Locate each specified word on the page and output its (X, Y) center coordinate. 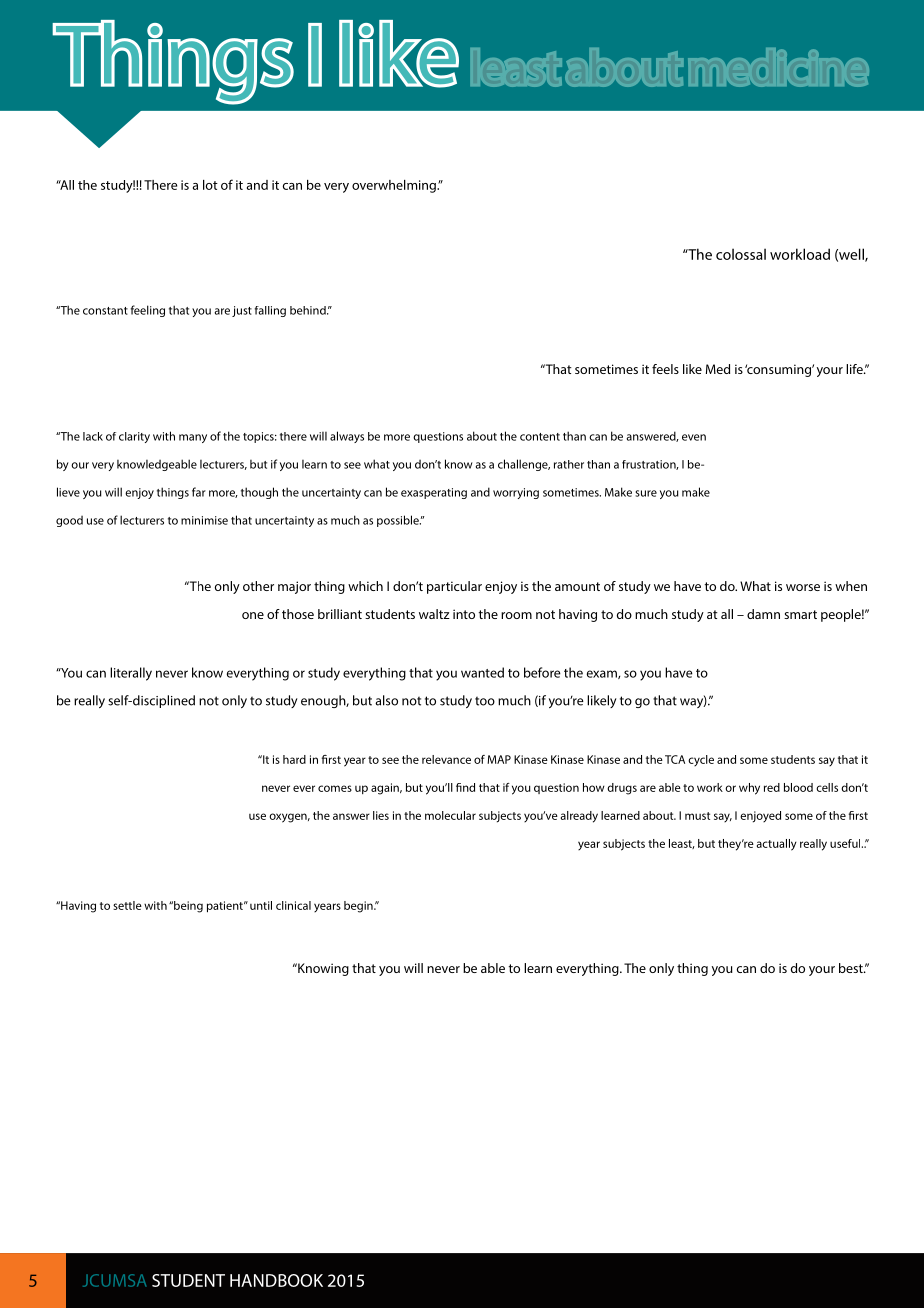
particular (454, 587)
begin (359, 907)
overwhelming (395, 186)
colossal (741, 254)
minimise (204, 520)
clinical (293, 905)
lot (210, 185)
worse (803, 587)
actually (777, 845)
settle (127, 905)
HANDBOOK (276, 1280)
